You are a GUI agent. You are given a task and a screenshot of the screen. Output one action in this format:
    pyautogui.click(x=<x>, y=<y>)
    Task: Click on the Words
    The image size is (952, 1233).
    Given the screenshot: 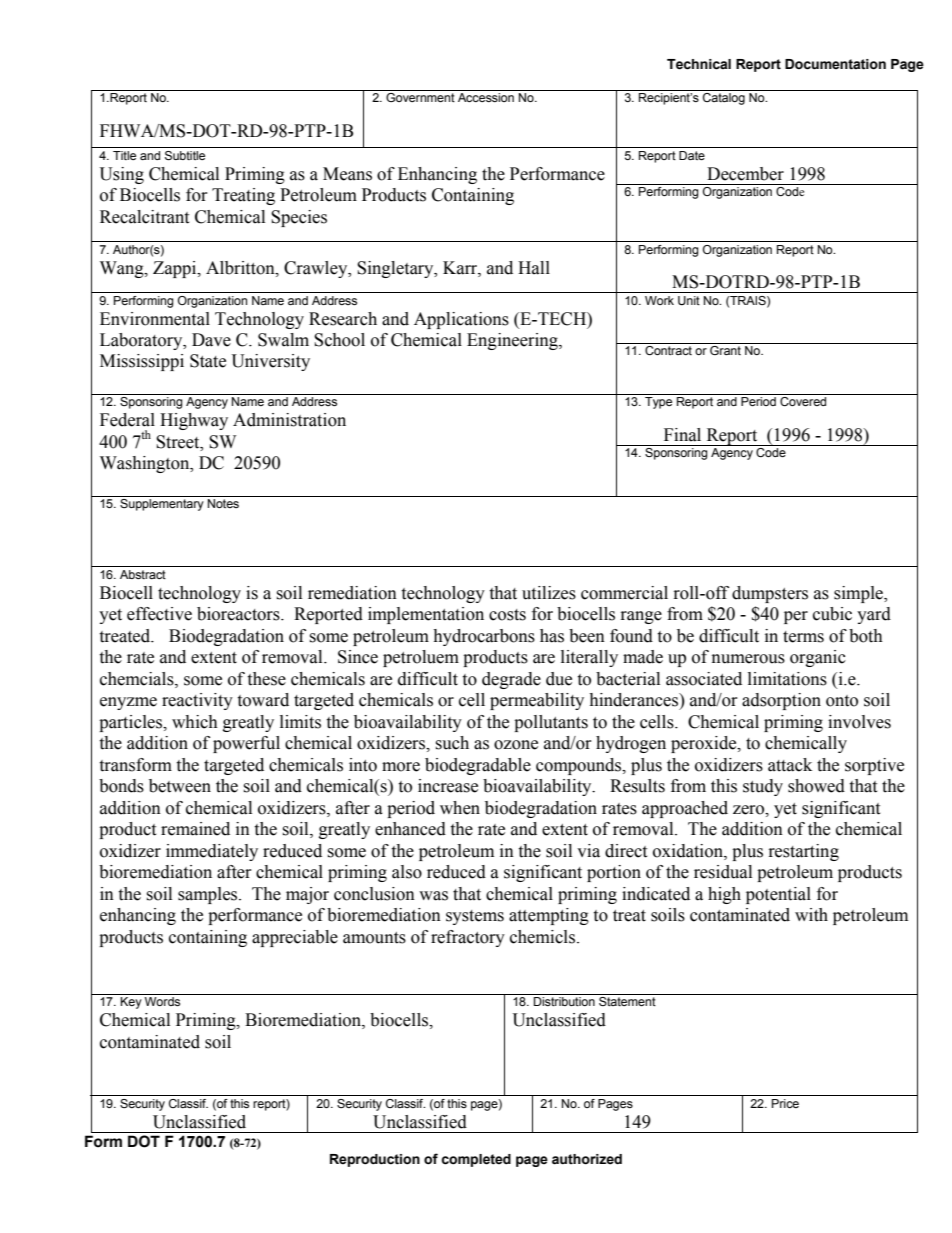 What is the action you would take?
    pyautogui.click(x=162, y=1001)
